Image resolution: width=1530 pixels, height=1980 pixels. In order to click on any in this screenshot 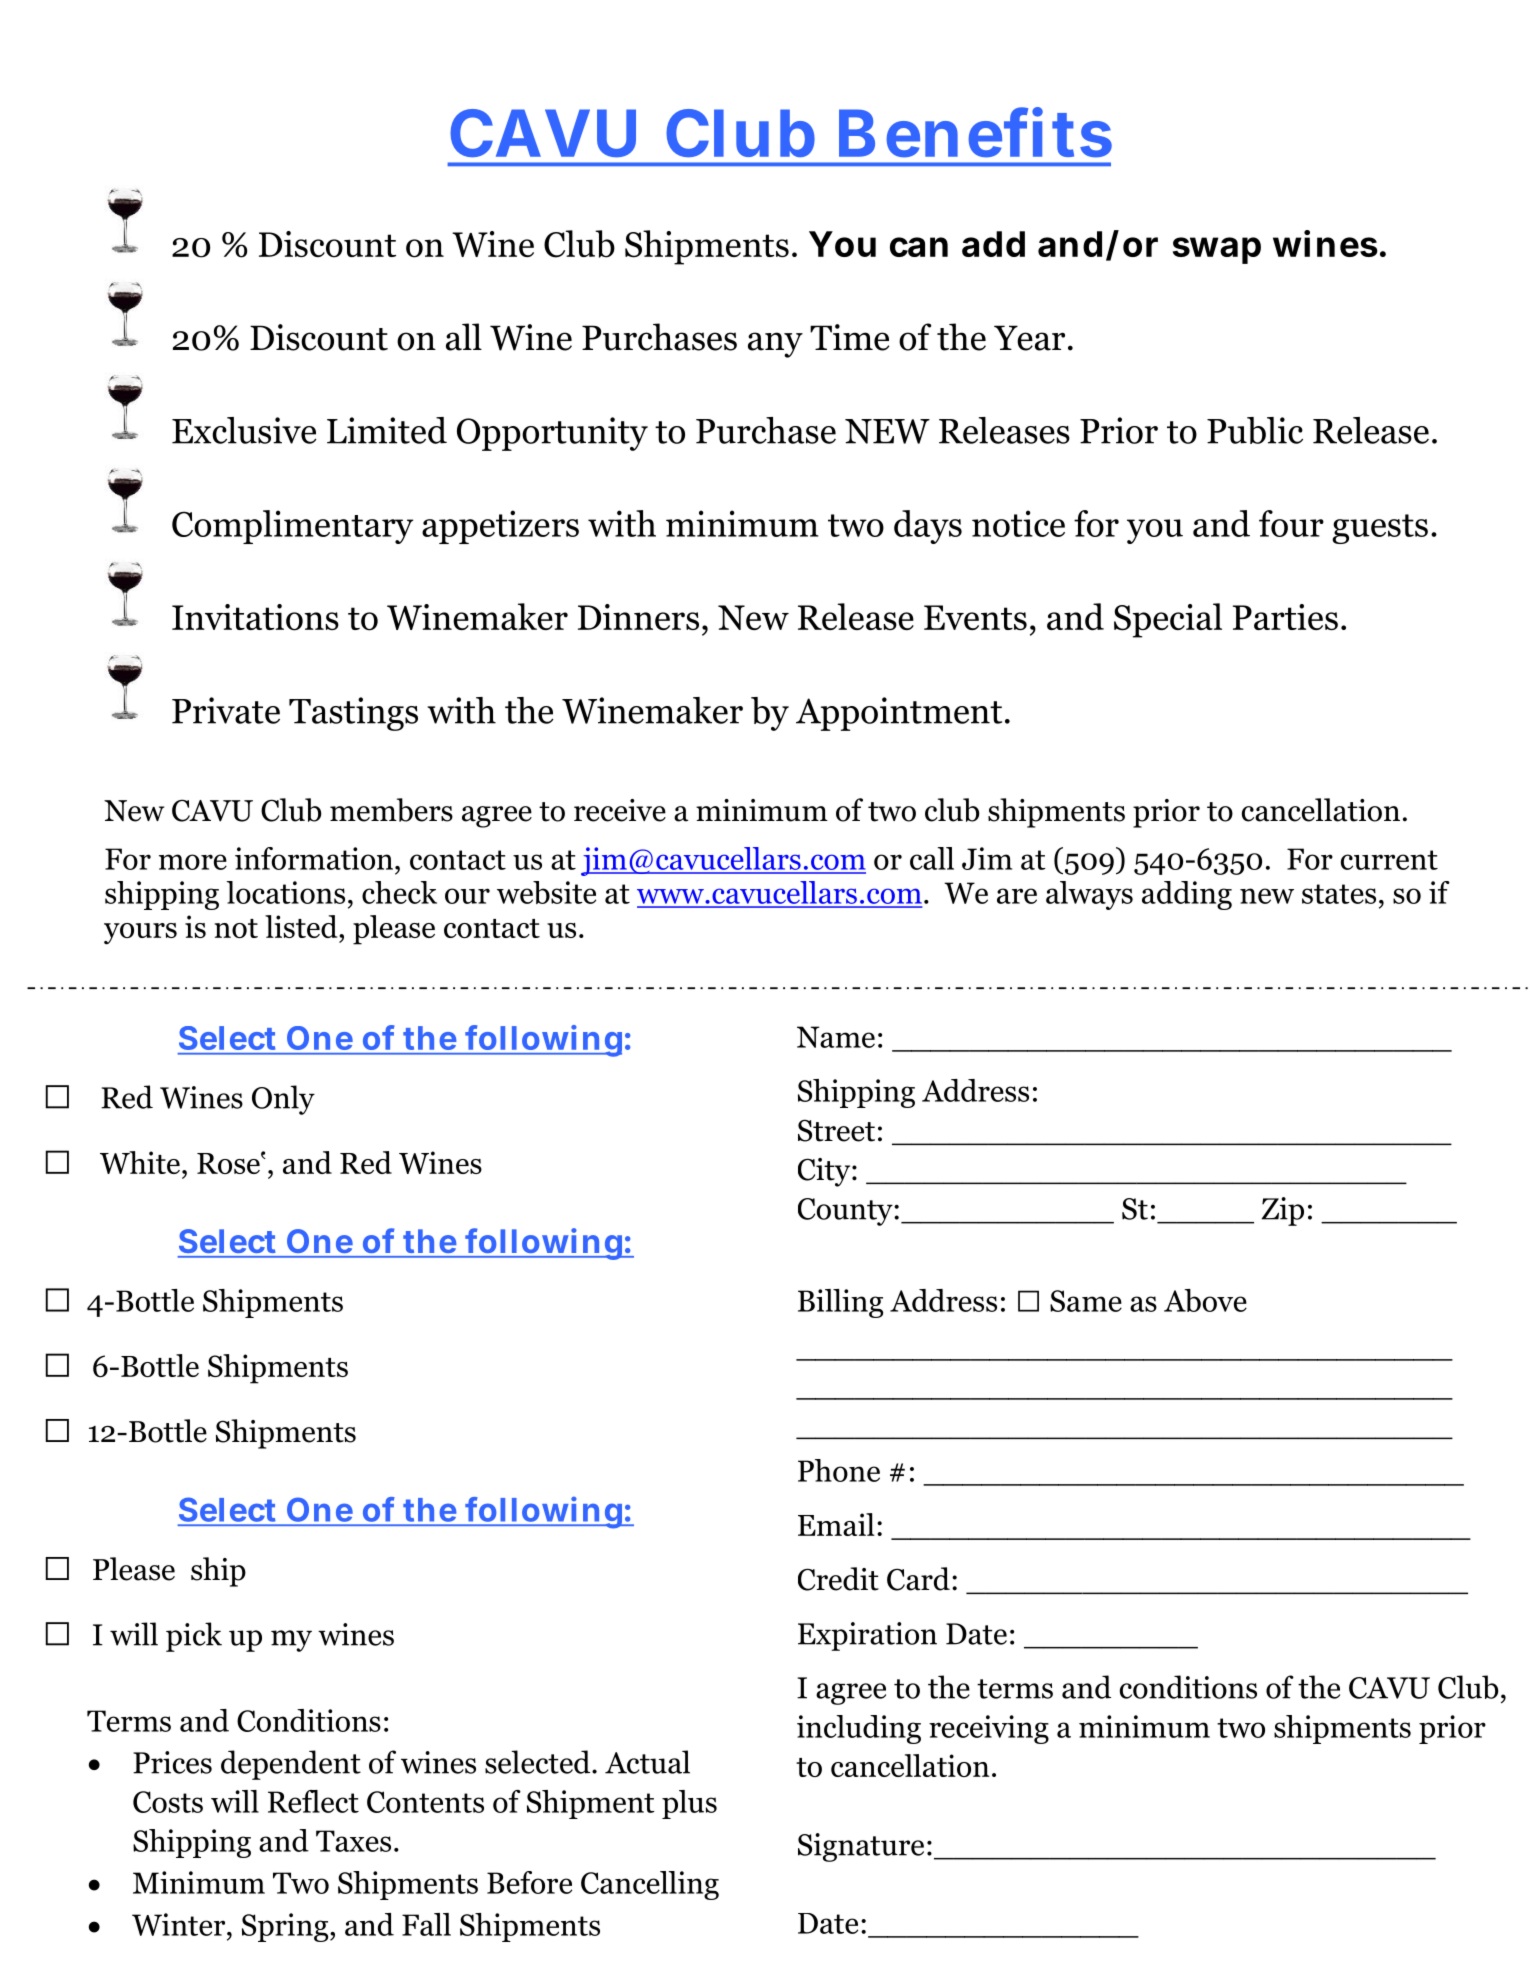, I will do `click(775, 345)`.
